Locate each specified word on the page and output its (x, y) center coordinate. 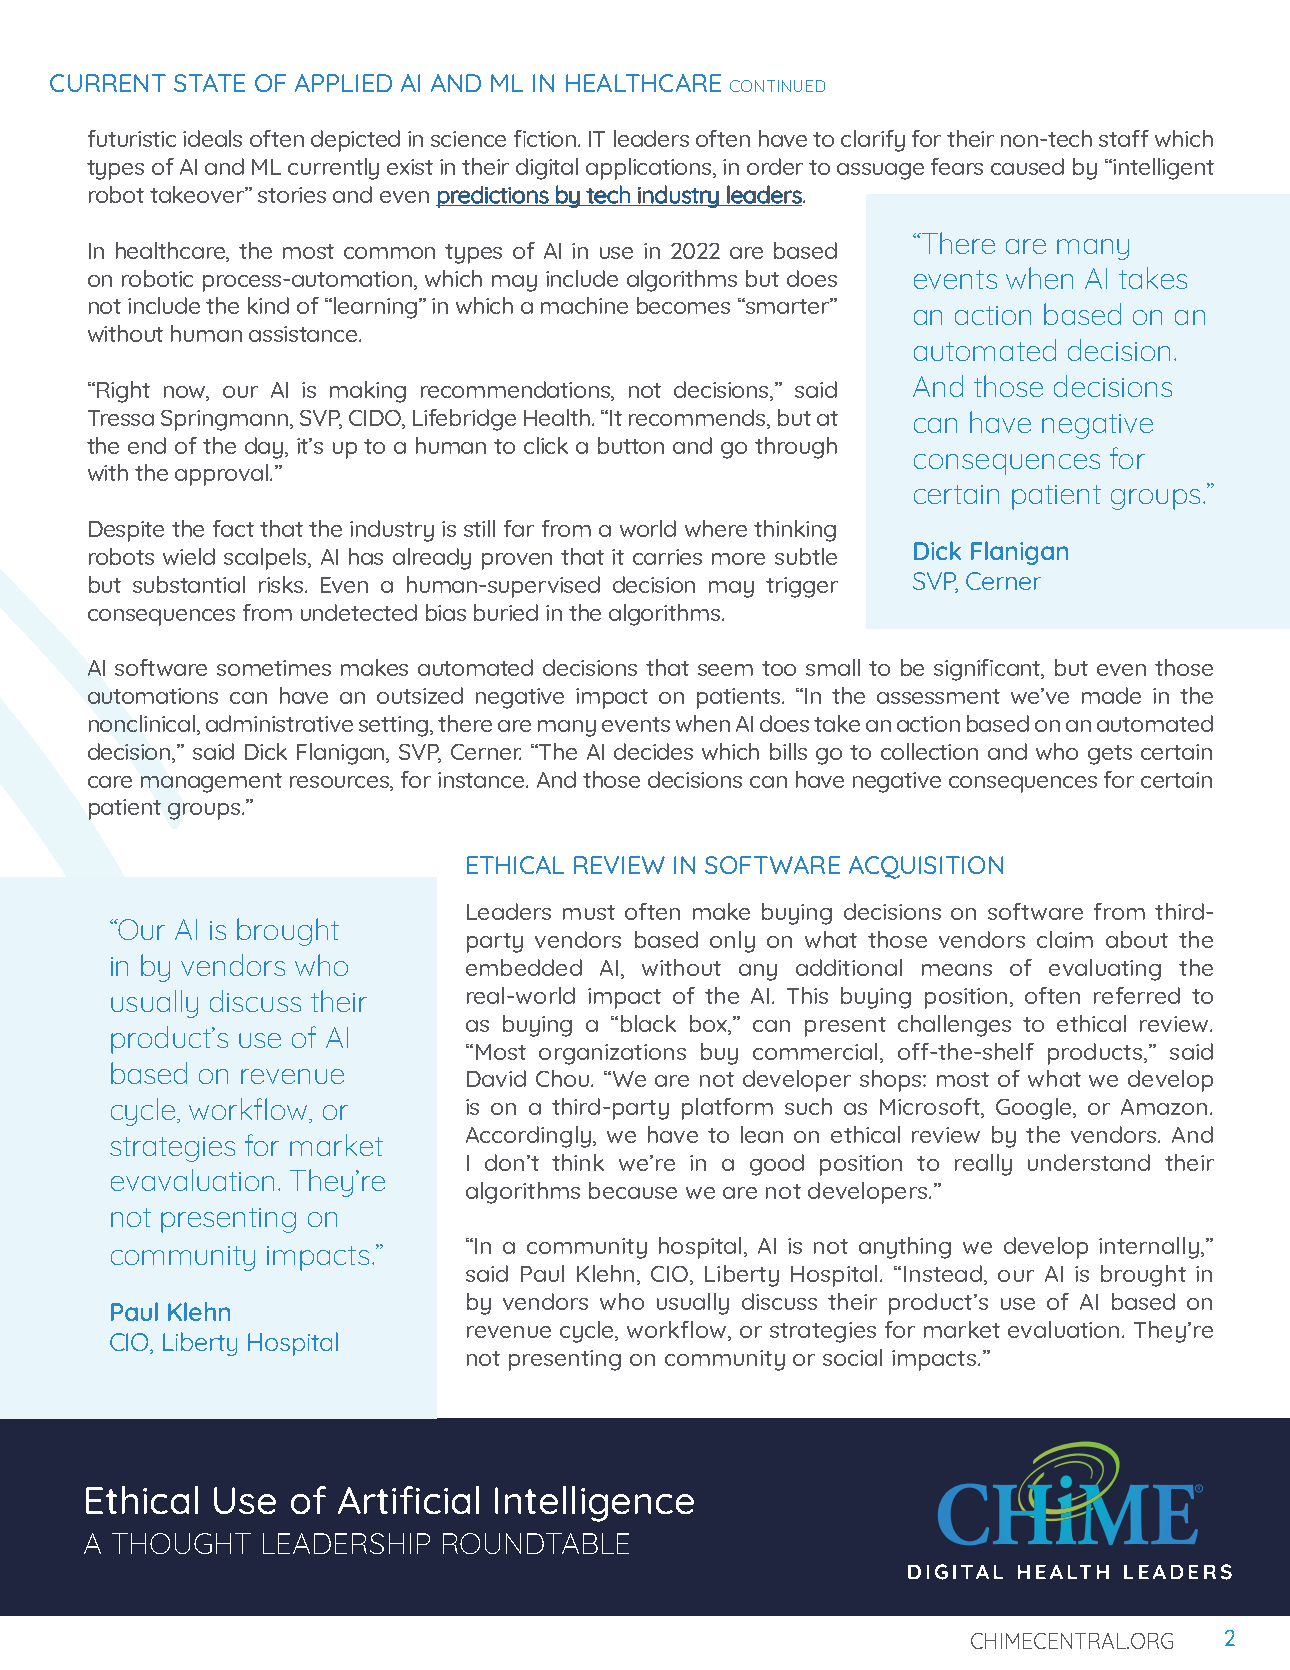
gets (1110, 755)
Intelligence (594, 1504)
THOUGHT (181, 1543)
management (211, 783)
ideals (212, 138)
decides (653, 751)
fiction (546, 138)
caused (1027, 166)
